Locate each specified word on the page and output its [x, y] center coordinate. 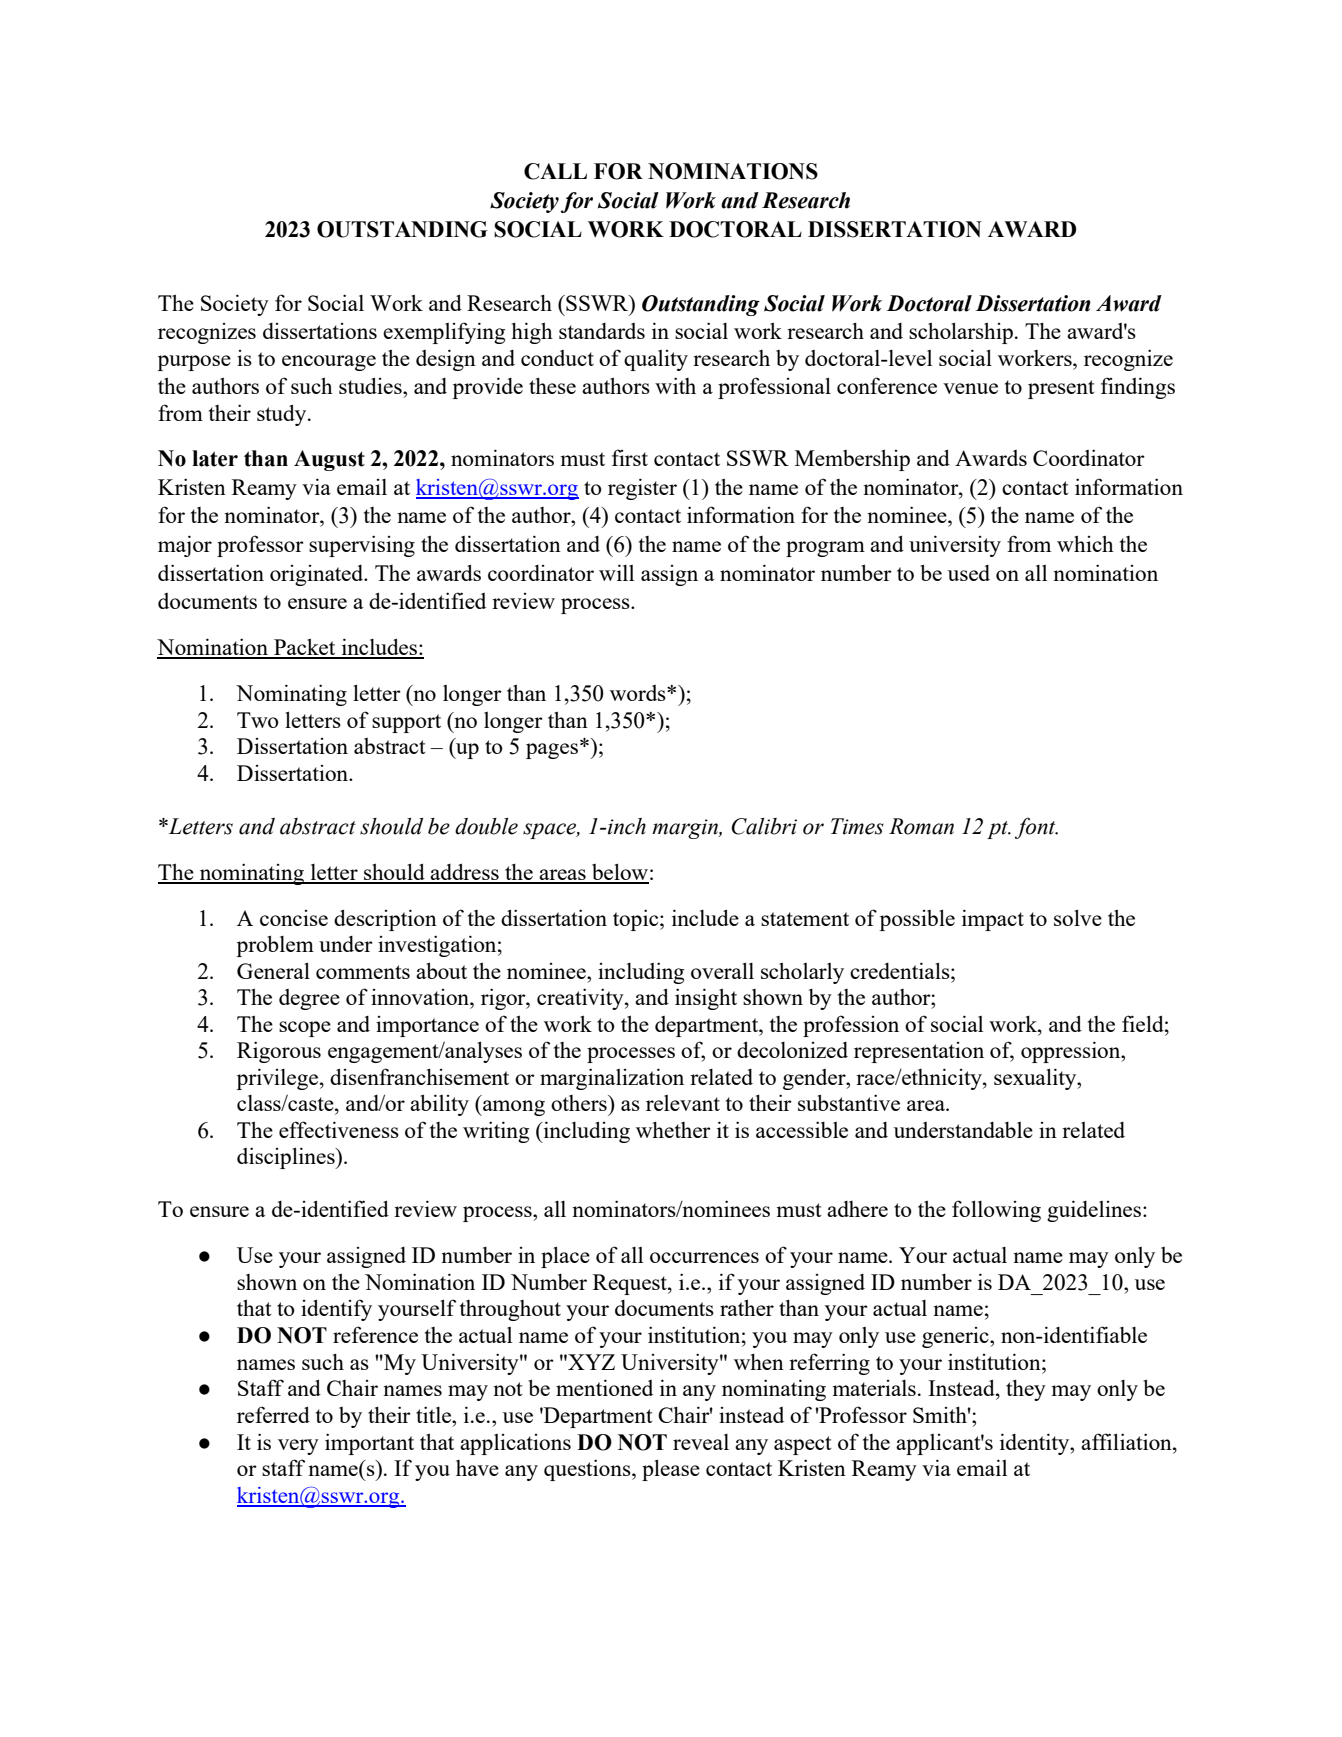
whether [673, 1129]
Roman [921, 826]
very [298, 1447]
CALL [555, 171]
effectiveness [339, 1129]
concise [294, 918]
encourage [329, 363]
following [996, 1211]
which [1085, 543]
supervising [362, 546]
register [642, 489]
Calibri [764, 826]
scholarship [961, 333]
